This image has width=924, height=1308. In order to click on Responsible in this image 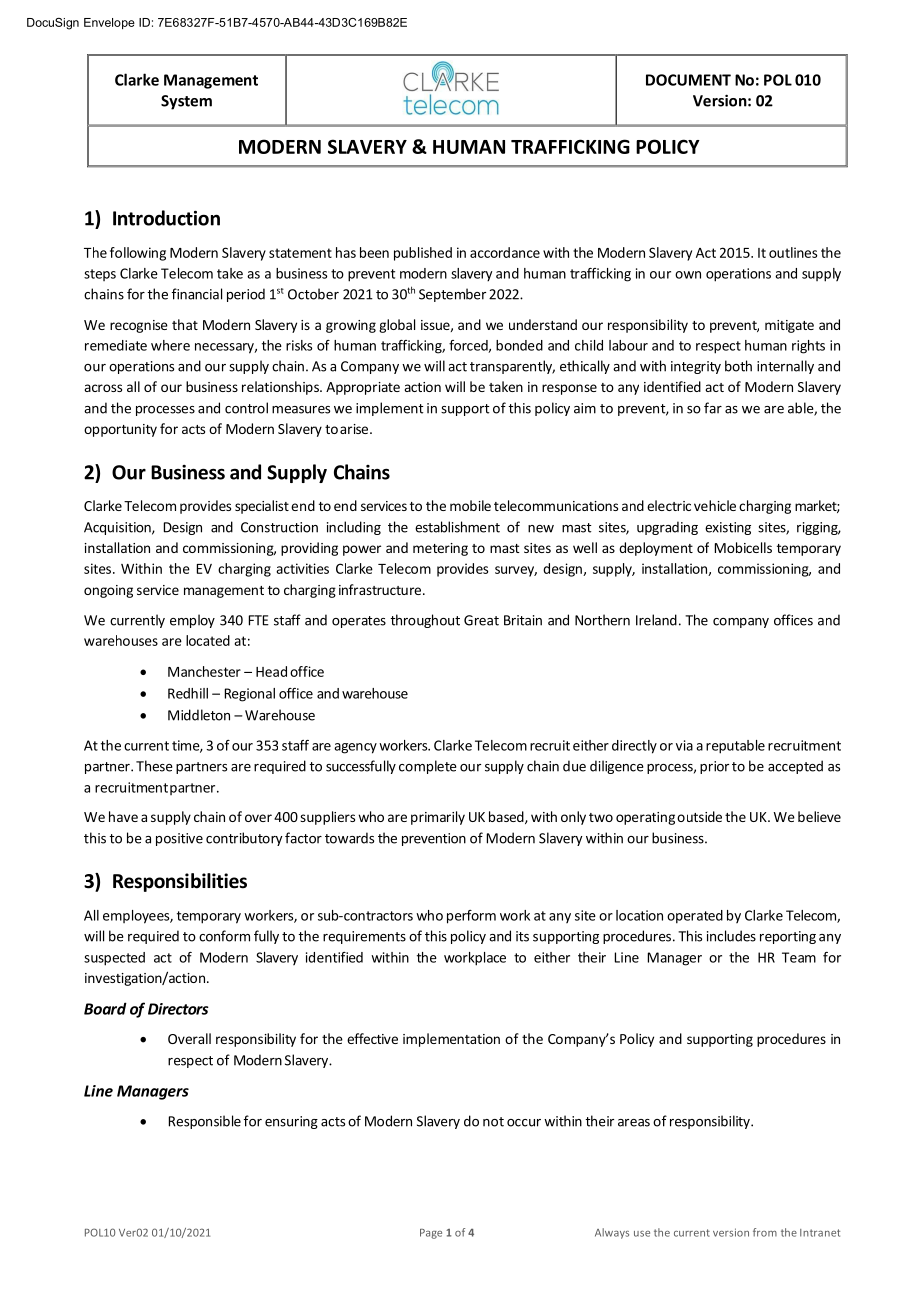, I will do `click(205, 1122)`.
